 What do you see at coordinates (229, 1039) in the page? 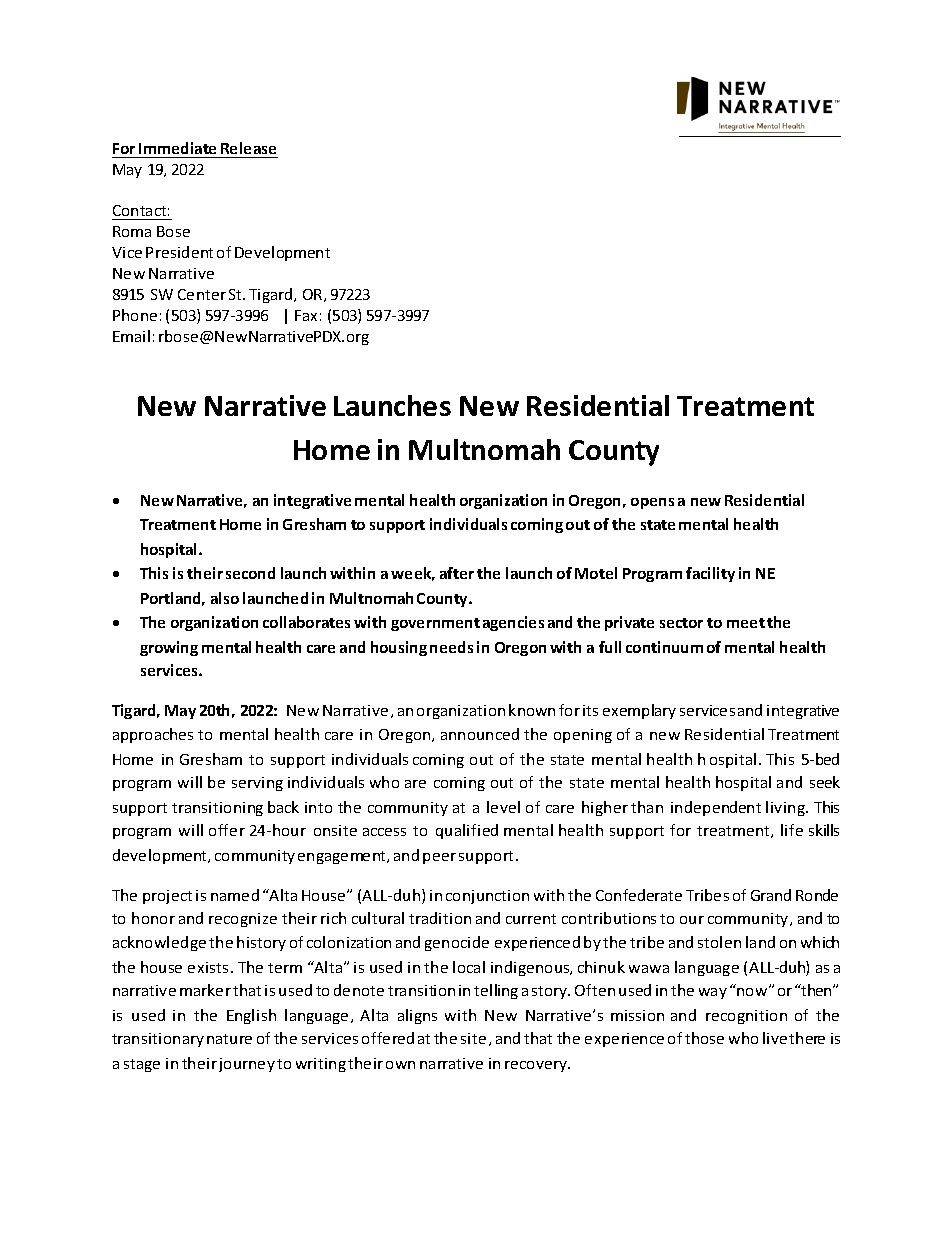
I see `nature` at bounding box center [229, 1039].
